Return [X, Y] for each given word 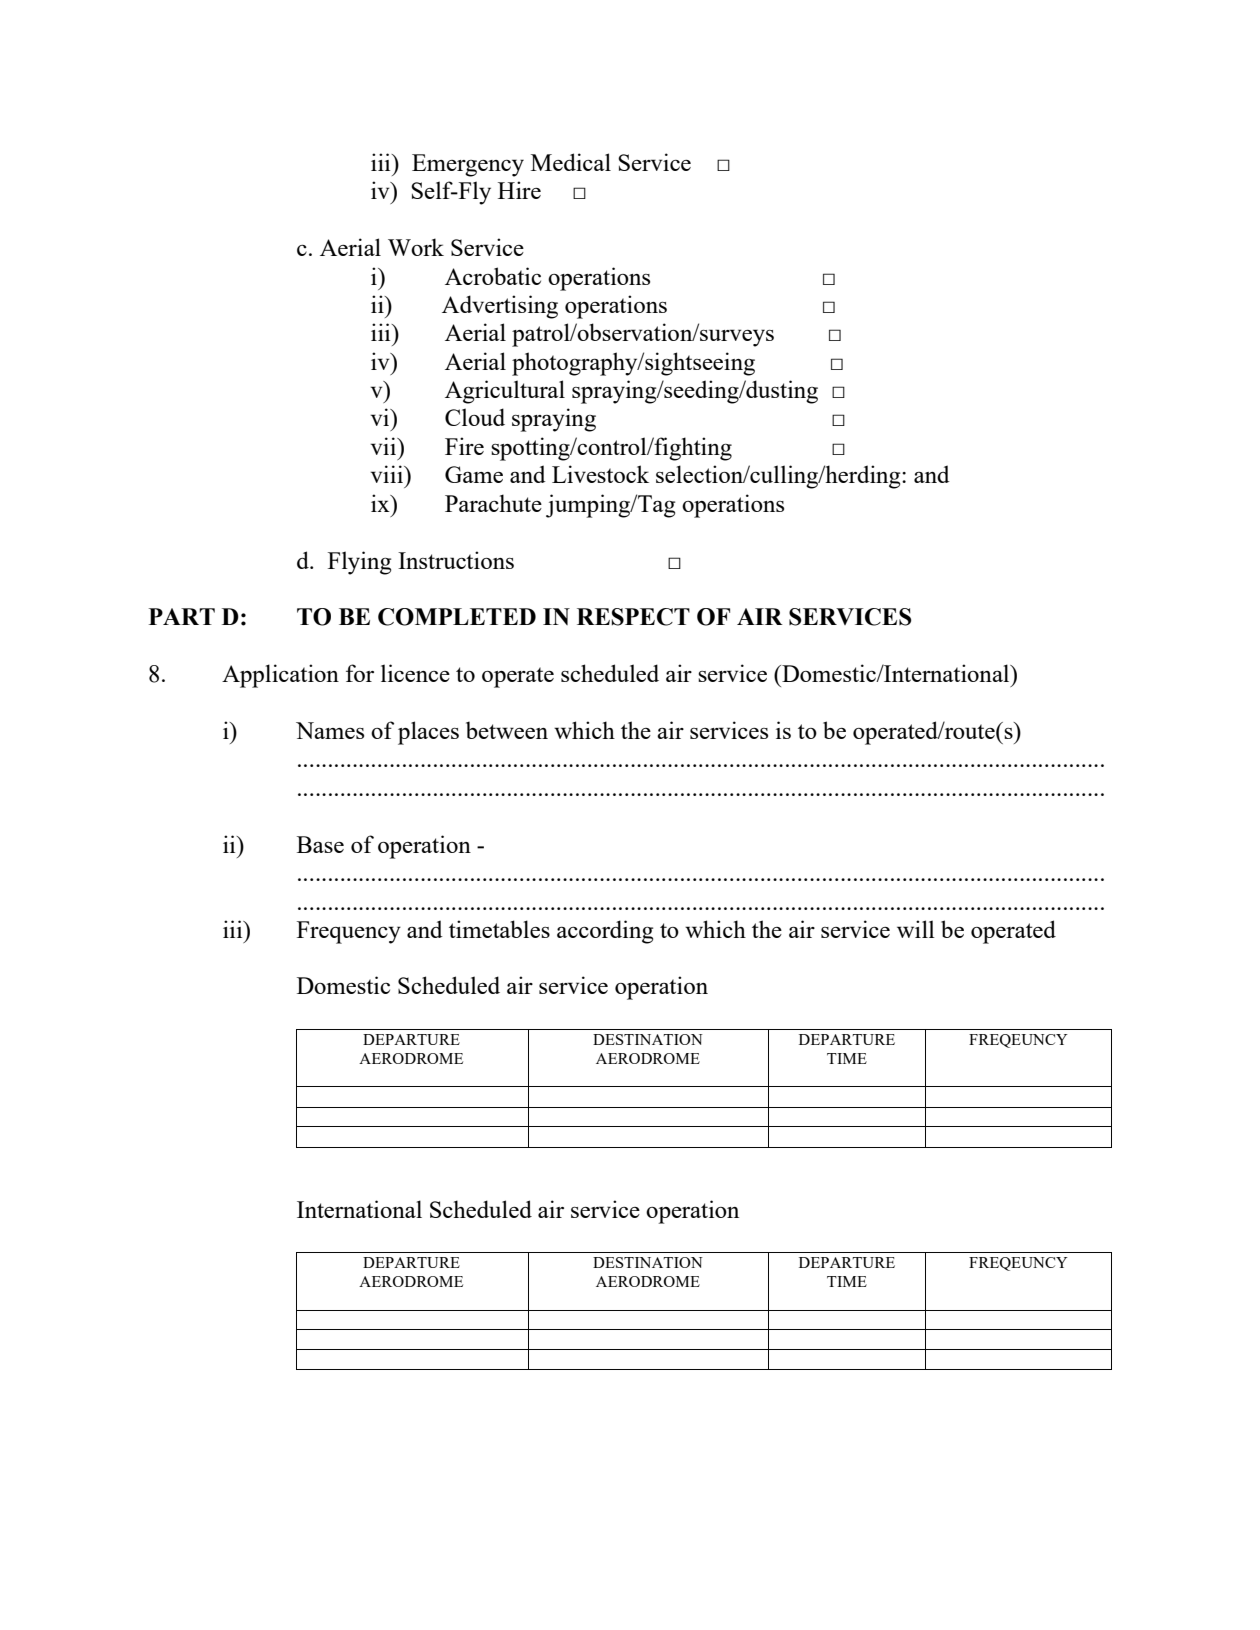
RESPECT [633, 617]
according [605, 932]
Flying [359, 563]
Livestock [600, 474]
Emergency [468, 165]
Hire [519, 190]
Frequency [349, 932]
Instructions [456, 560]
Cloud [475, 417]
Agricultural [505, 392]
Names [330, 730]
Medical [571, 162]
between [507, 730]
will [916, 929]
